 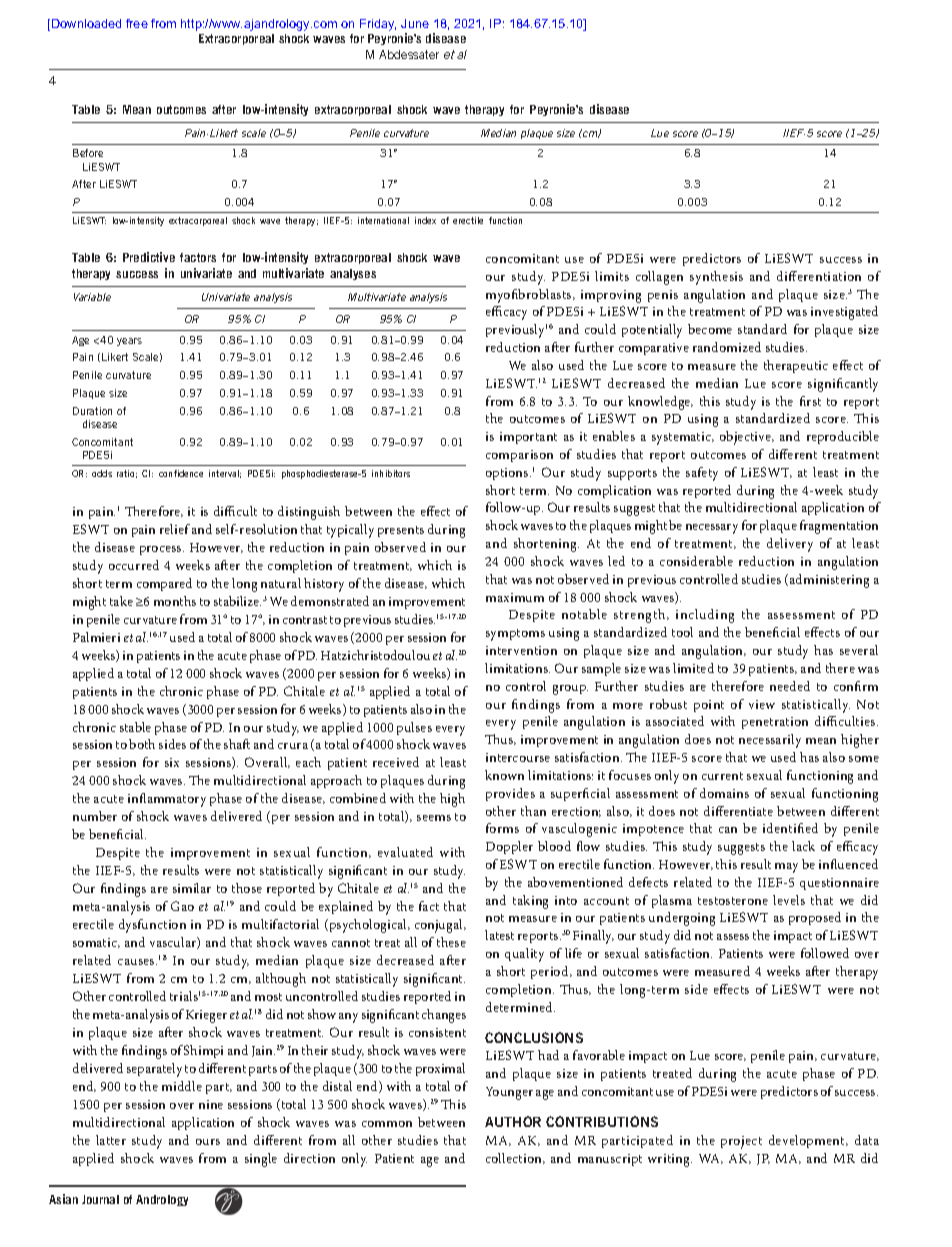 I want to click on objective, so click(x=746, y=438).
